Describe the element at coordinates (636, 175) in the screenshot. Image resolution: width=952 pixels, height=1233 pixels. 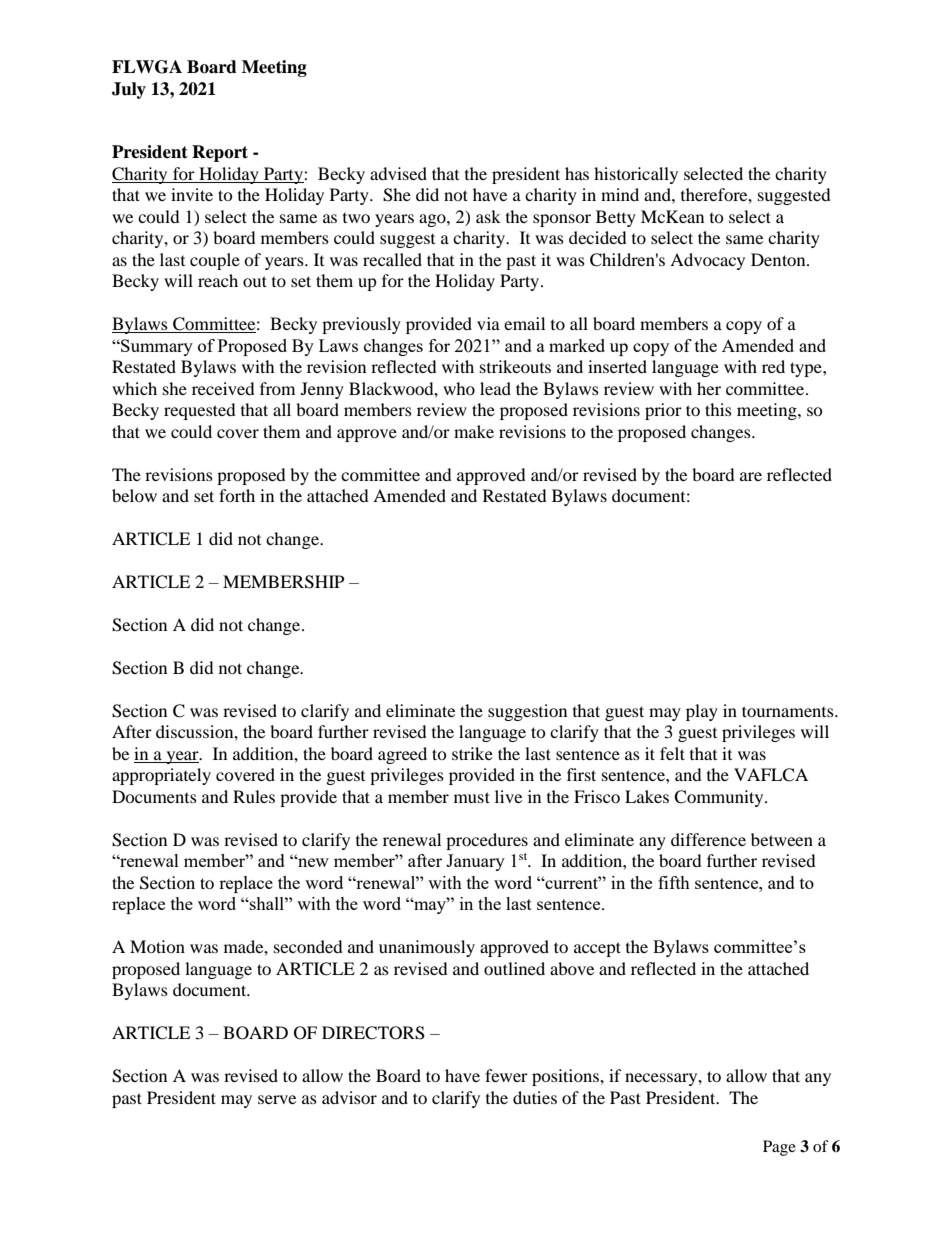
I see `historically` at that location.
